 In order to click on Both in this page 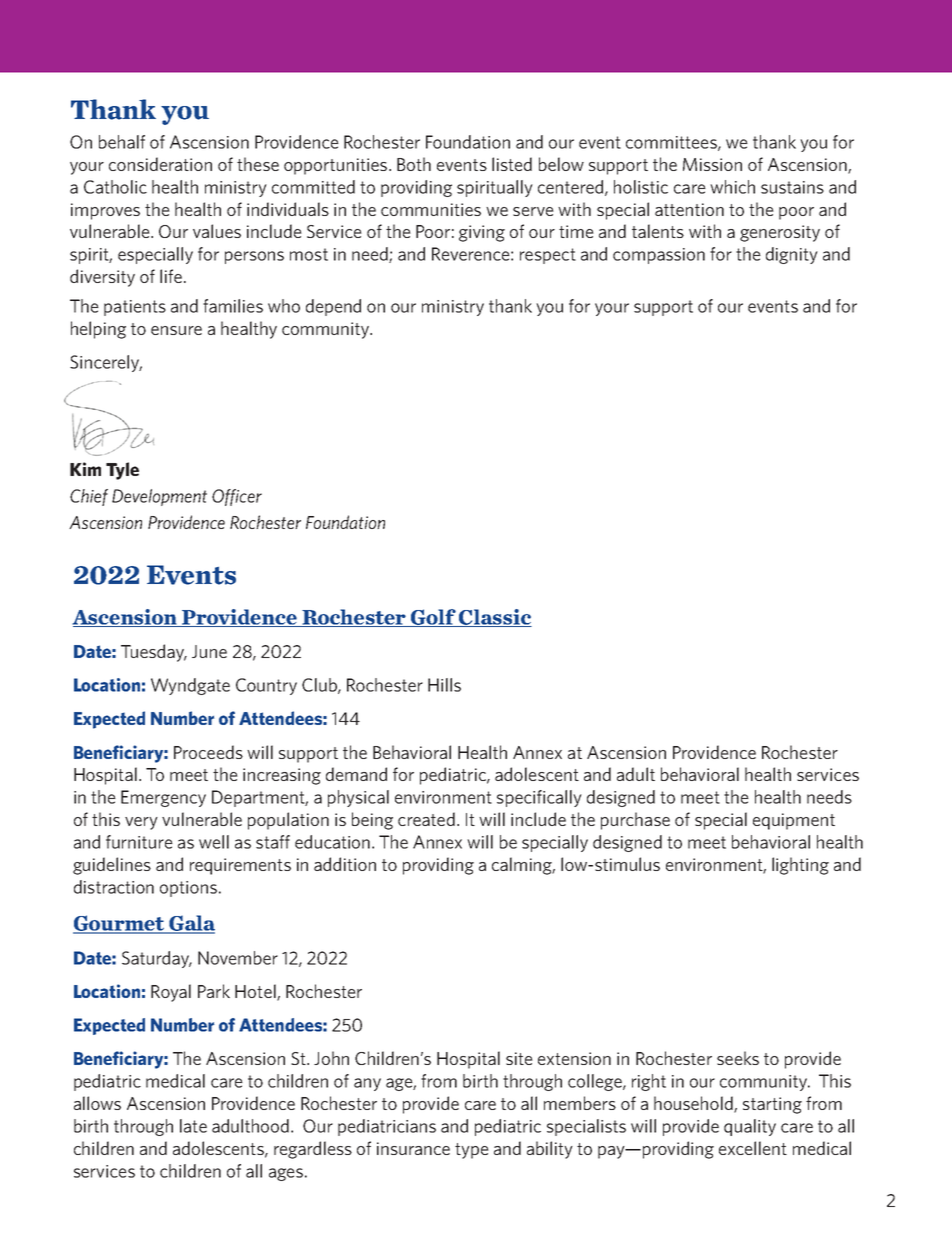, I will do `click(414, 164)`.
